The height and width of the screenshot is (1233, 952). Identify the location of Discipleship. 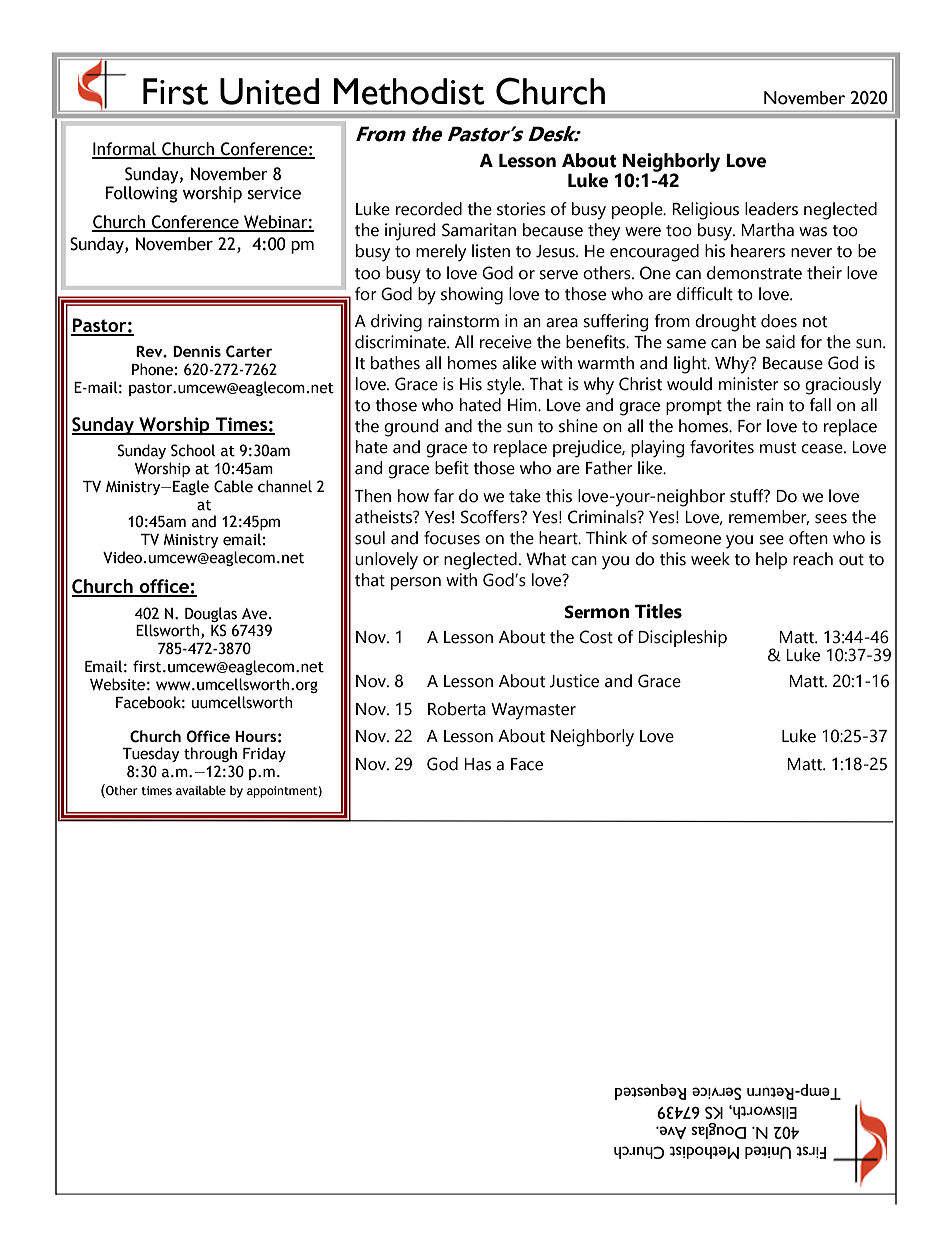
(682, 638).
